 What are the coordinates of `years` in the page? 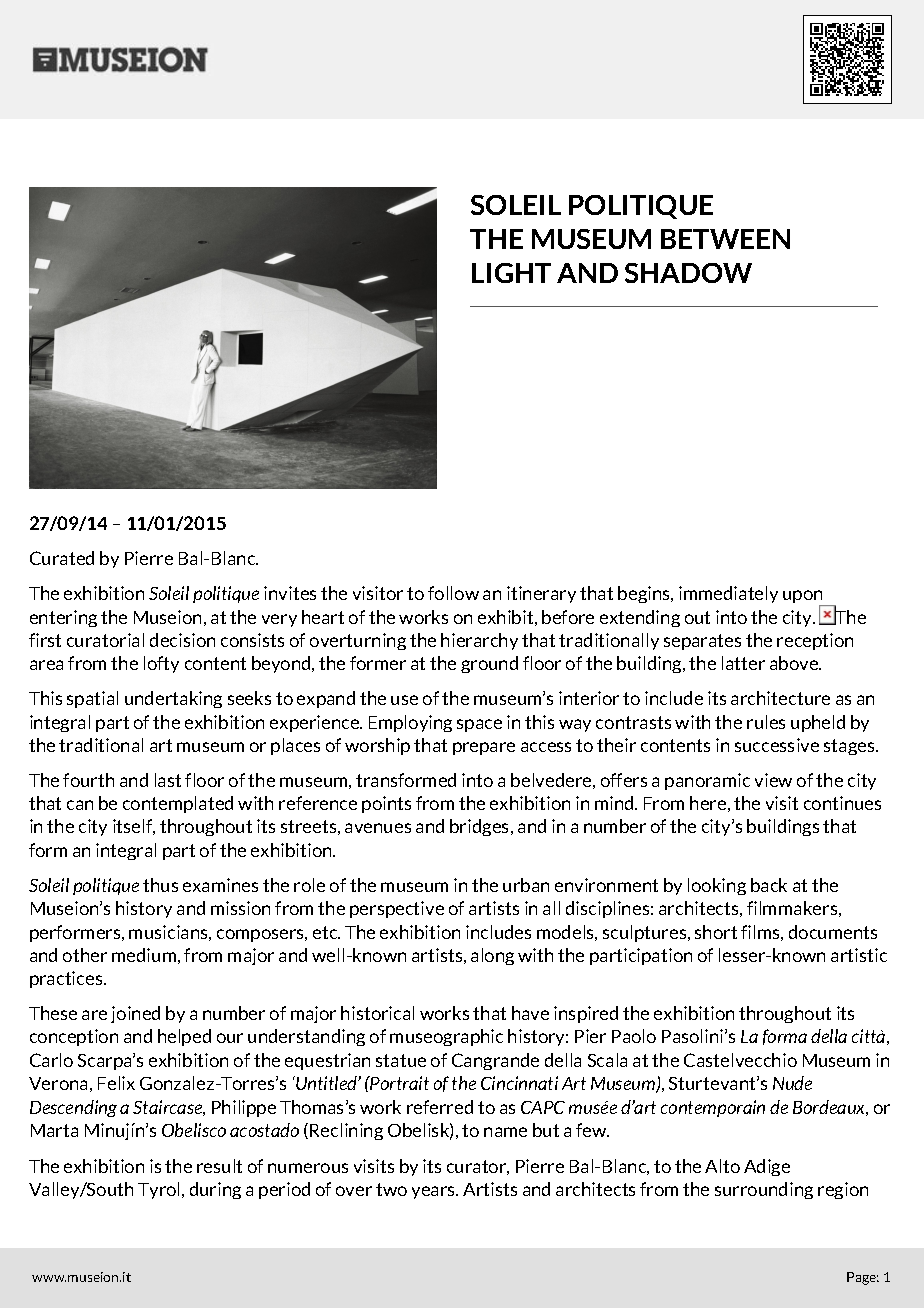 It's located at (435, 1192).
